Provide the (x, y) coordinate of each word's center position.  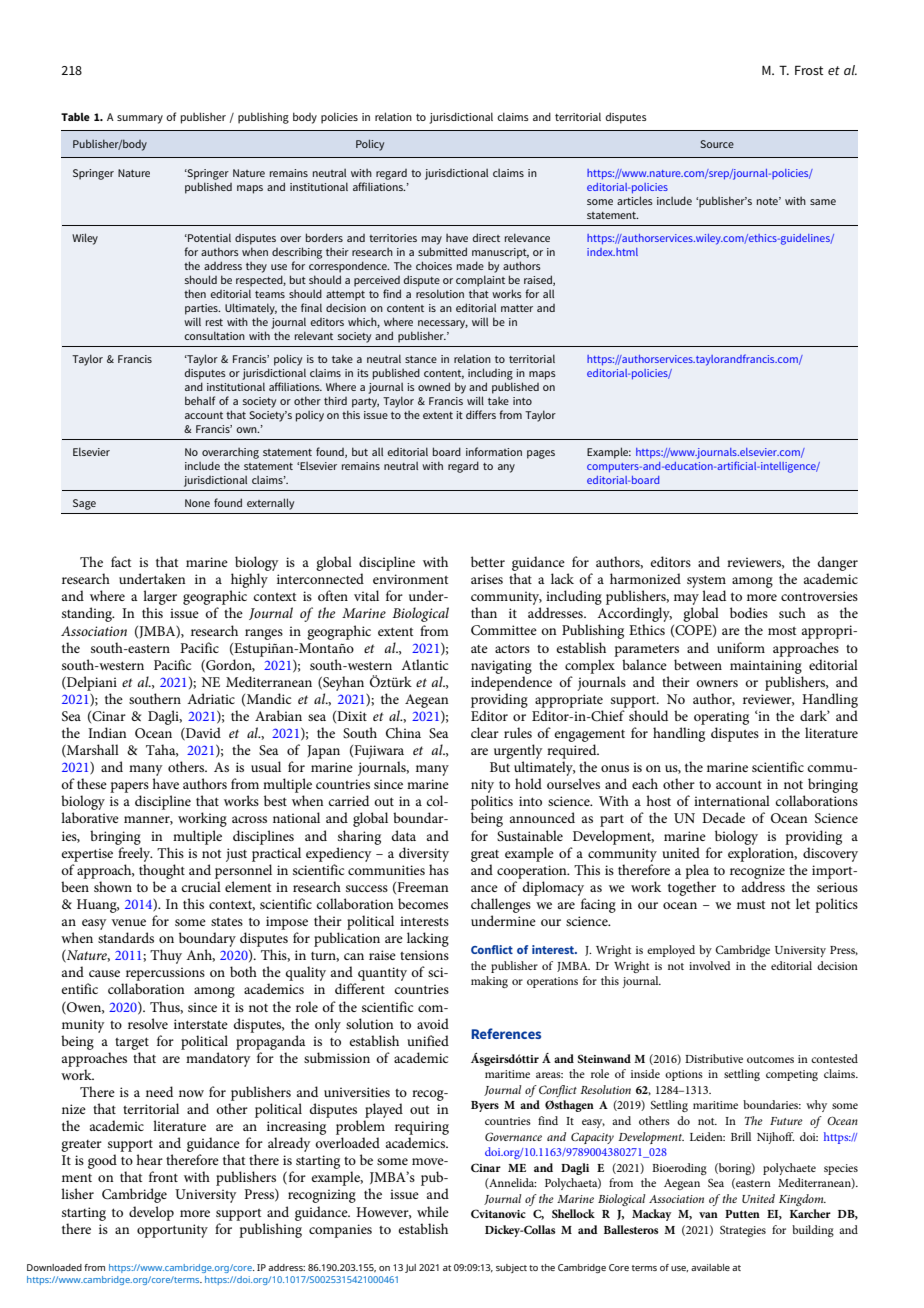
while (433, 1211)
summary (140, 119)
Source (717, 144)
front (163, 1176)
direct (486, 237)
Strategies (743, 1231)
